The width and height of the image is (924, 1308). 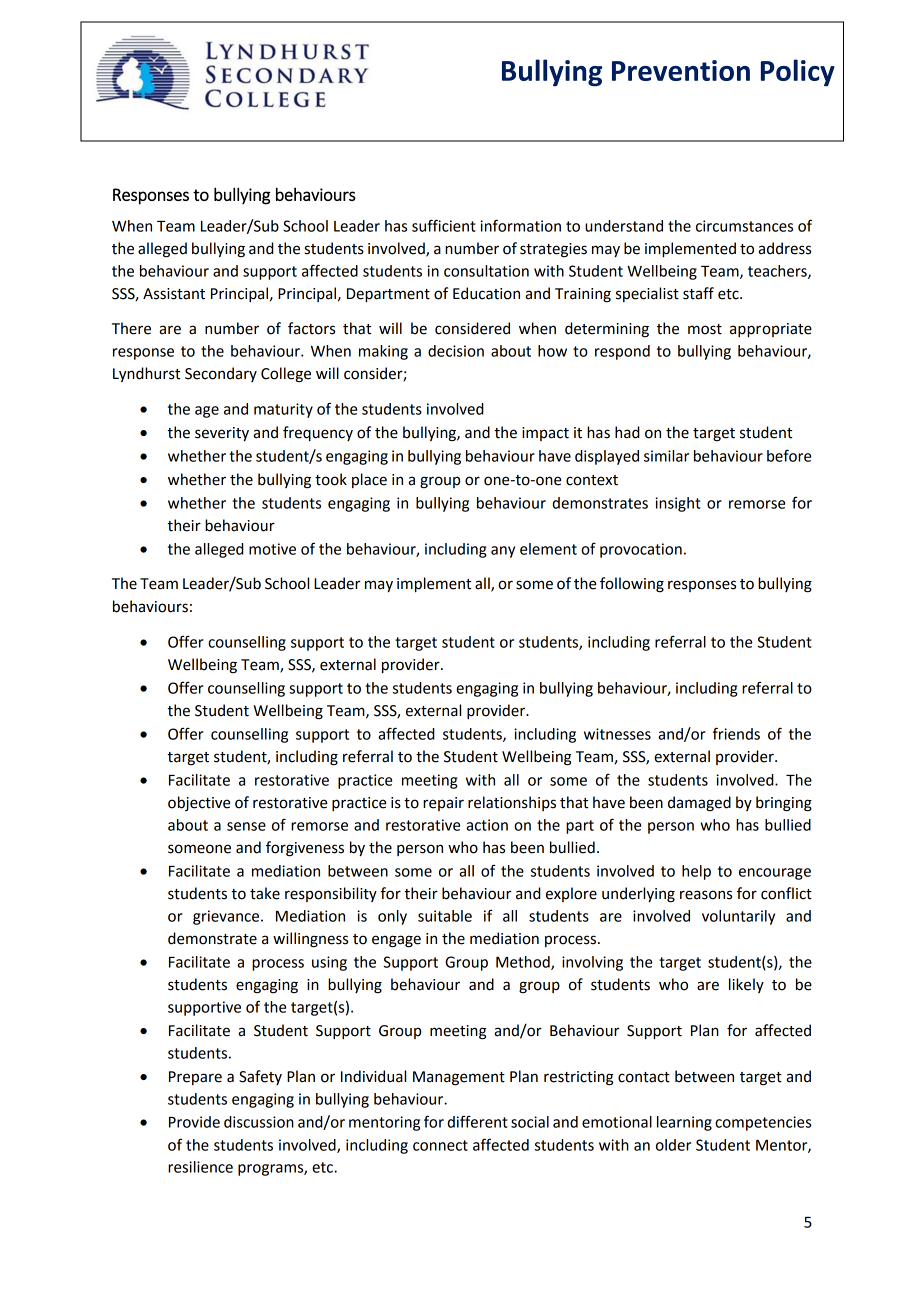 What do you see at coordinates (174, 294) in the image?
I see `Assistant` at bounding box center [174, 294].
